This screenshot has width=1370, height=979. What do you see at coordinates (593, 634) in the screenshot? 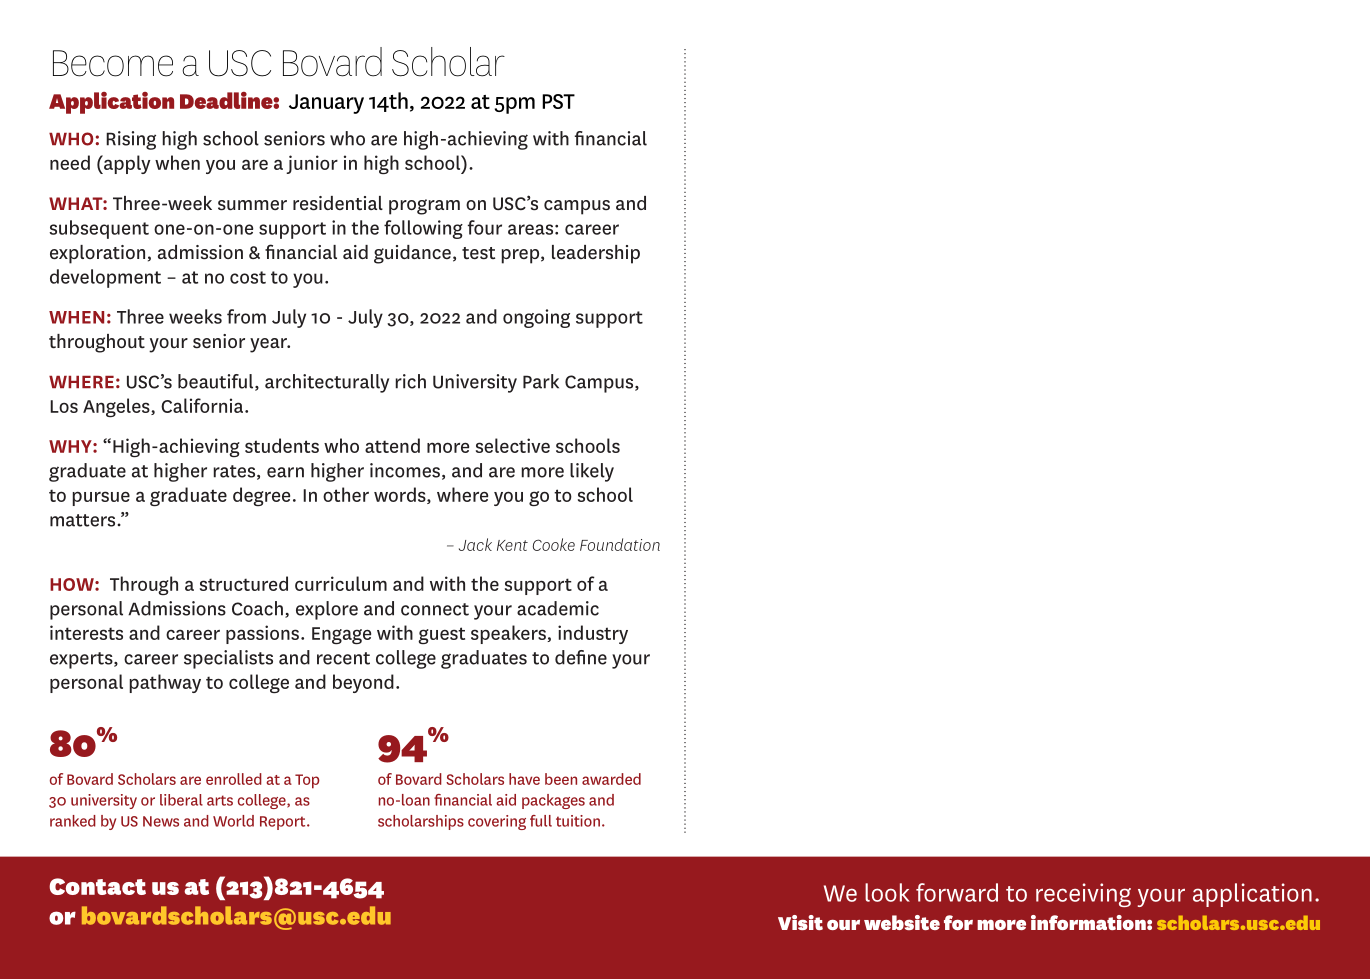
I see `industry` at bounding box center [593, 634].
